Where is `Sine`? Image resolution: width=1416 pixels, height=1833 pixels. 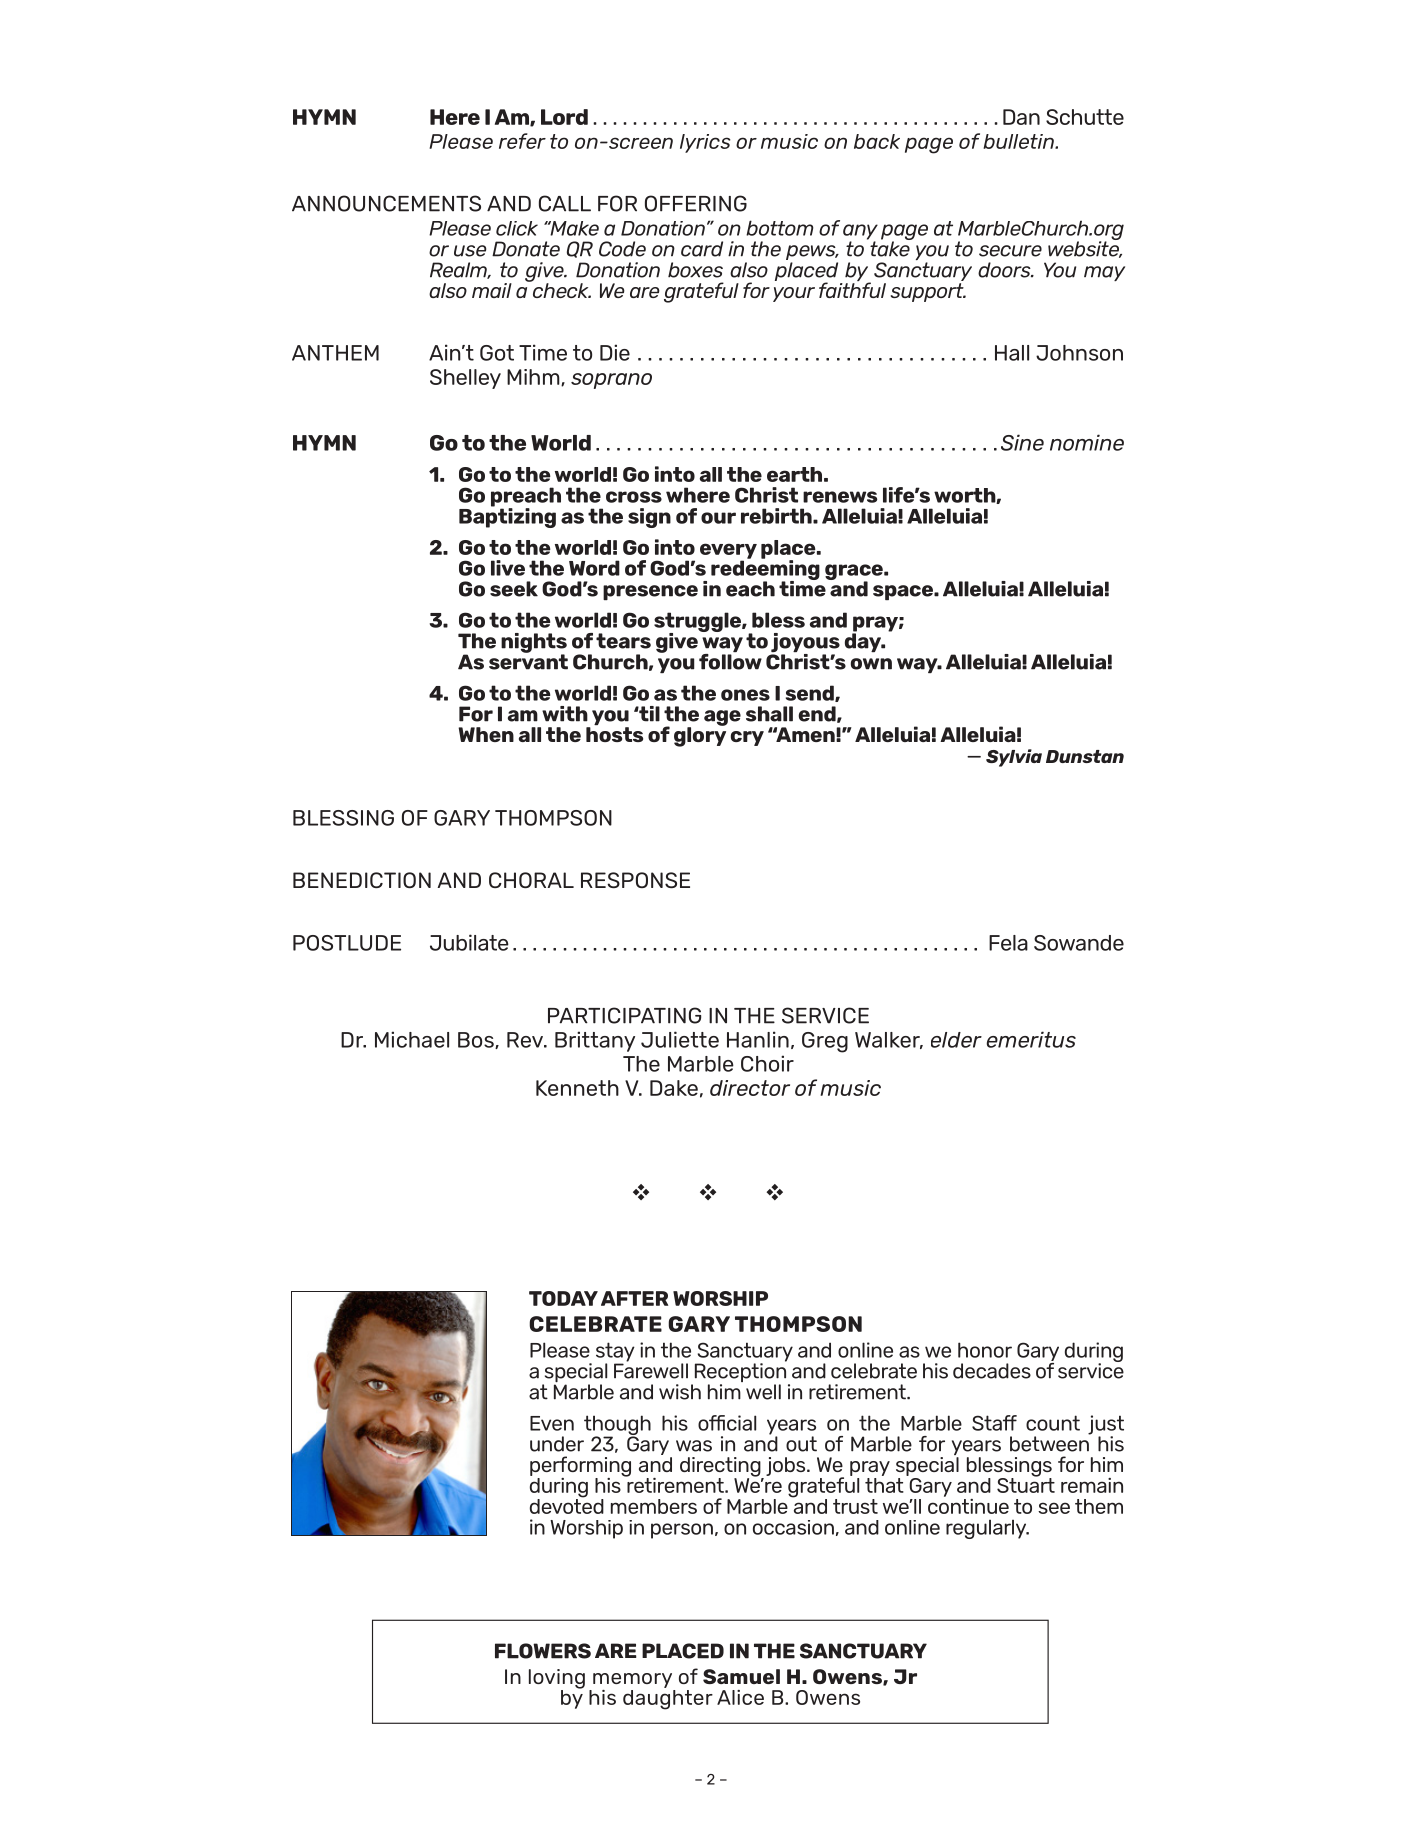 Sine is located at coordinates (1022, 442).
